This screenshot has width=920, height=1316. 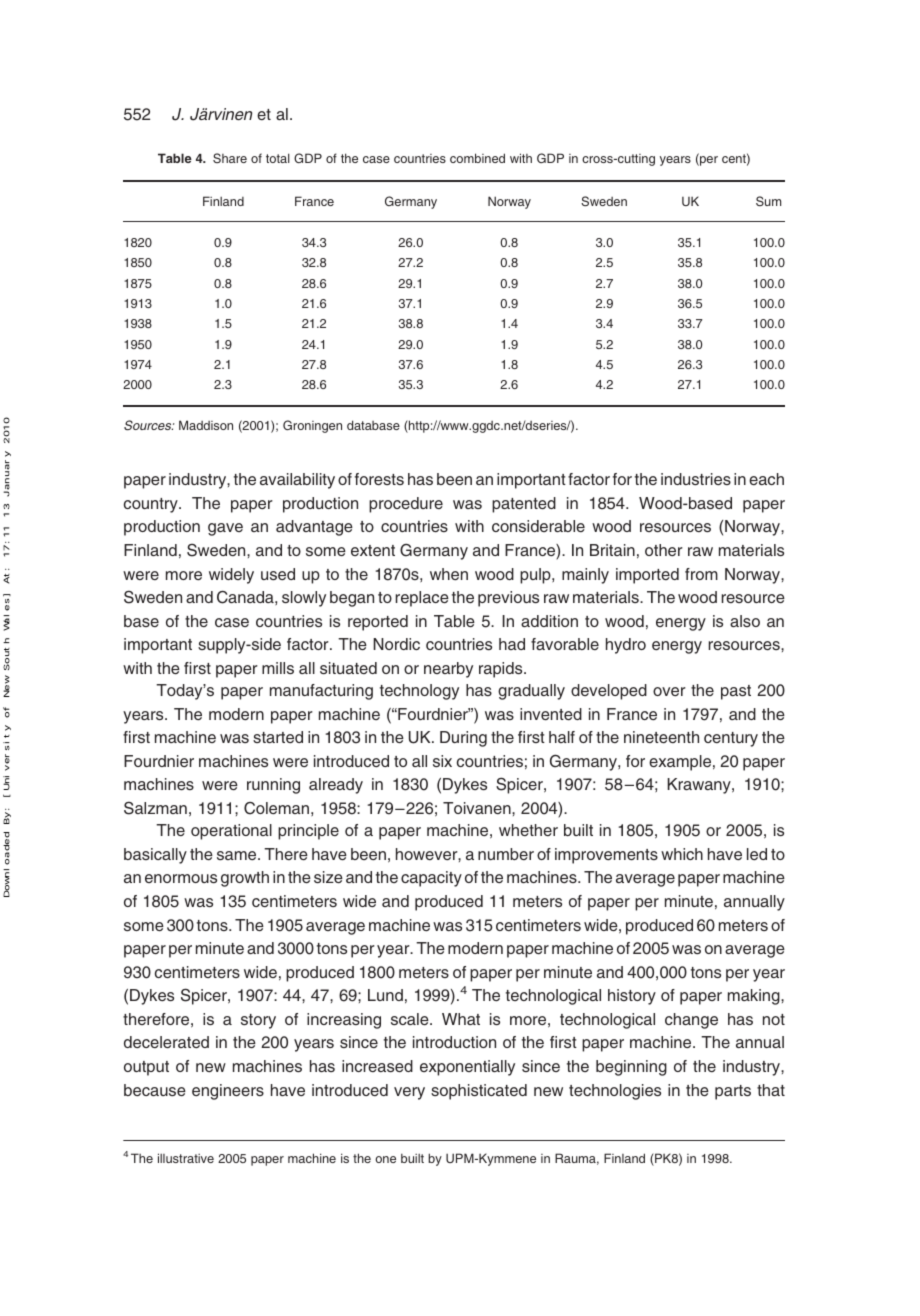 What do you see at coordinates (477, 158) in the screenshot?
I see `combined` at bounding box center [477, 158].
